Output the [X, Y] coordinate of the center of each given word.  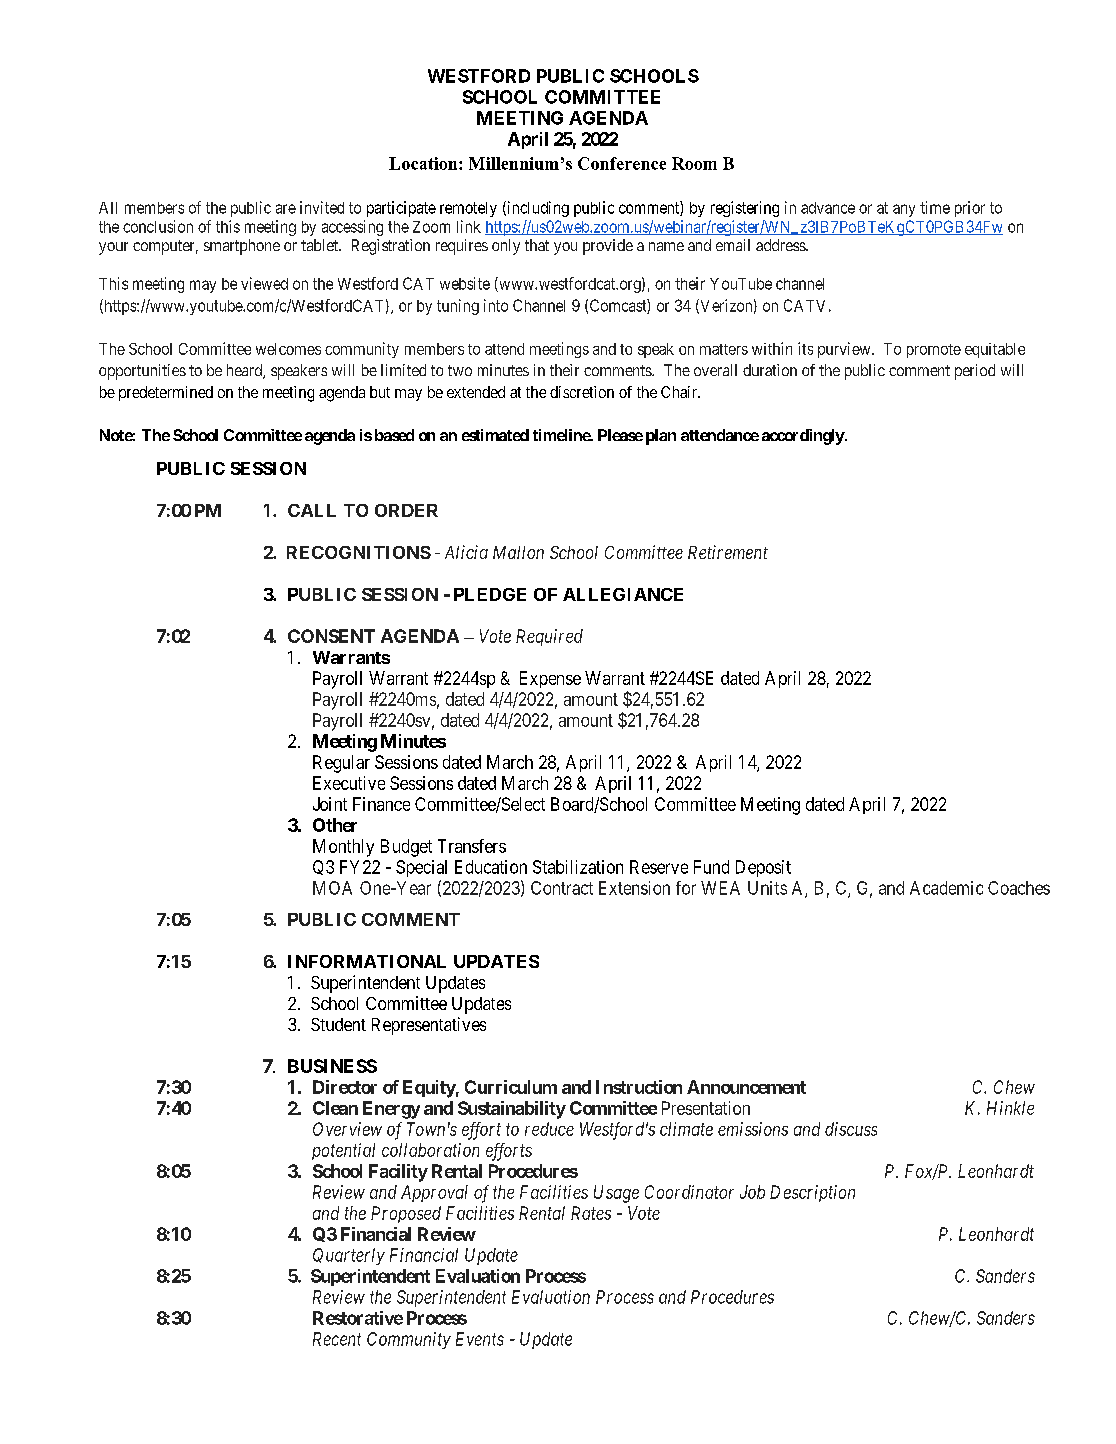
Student [338, 1024]
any [904, 210]
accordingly [803, 437]
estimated [495, 435]
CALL [312, 510]
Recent [337, 1339]
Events [480, 1339]
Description [812, 1193]
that [537, 245]
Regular [341, 764]
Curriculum [511, 1087]
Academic [946, 888]
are [286, 209]
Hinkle [1010, 1108]
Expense [550, 679]
